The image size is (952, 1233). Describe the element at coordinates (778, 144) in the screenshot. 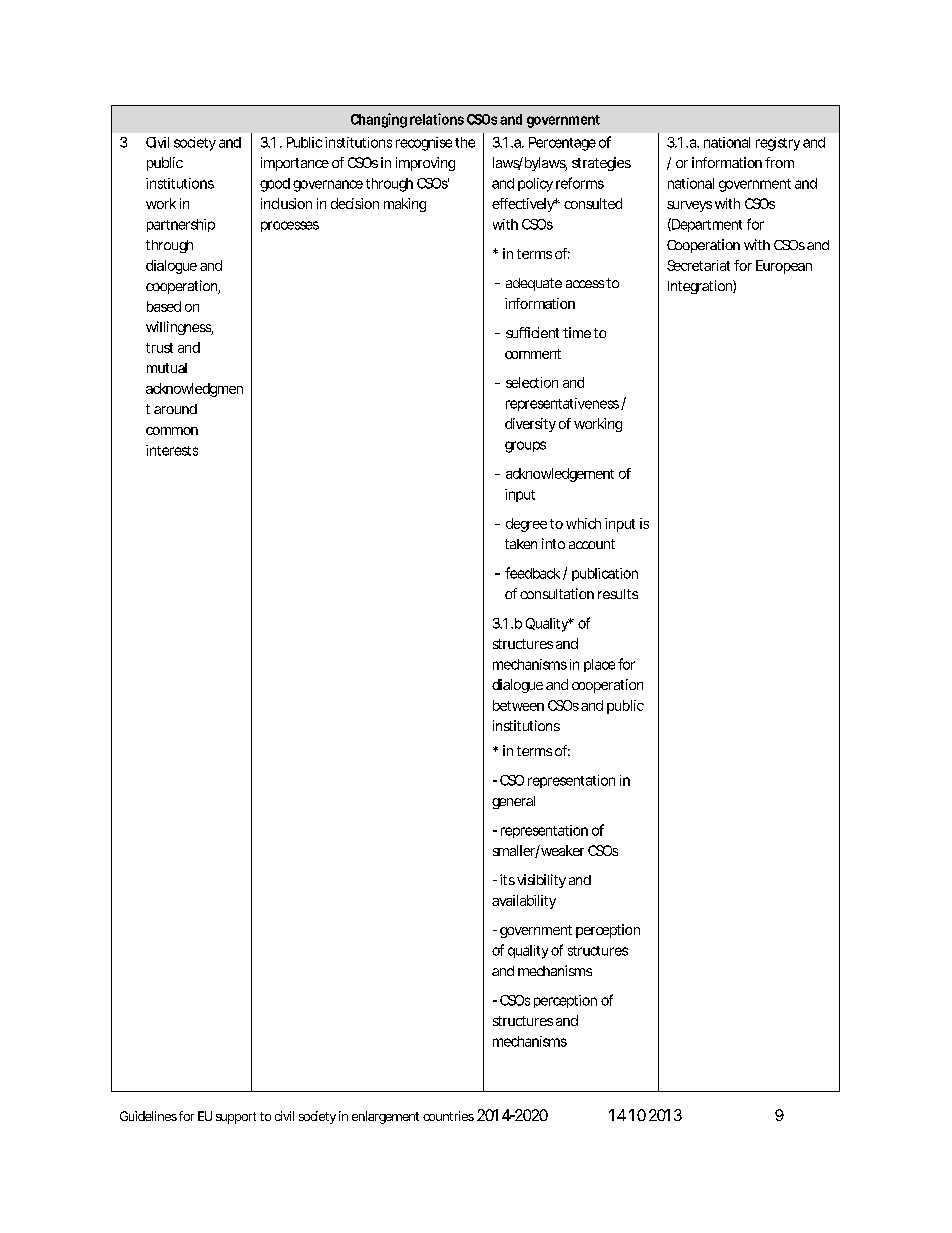

I see `registry` at that location.
